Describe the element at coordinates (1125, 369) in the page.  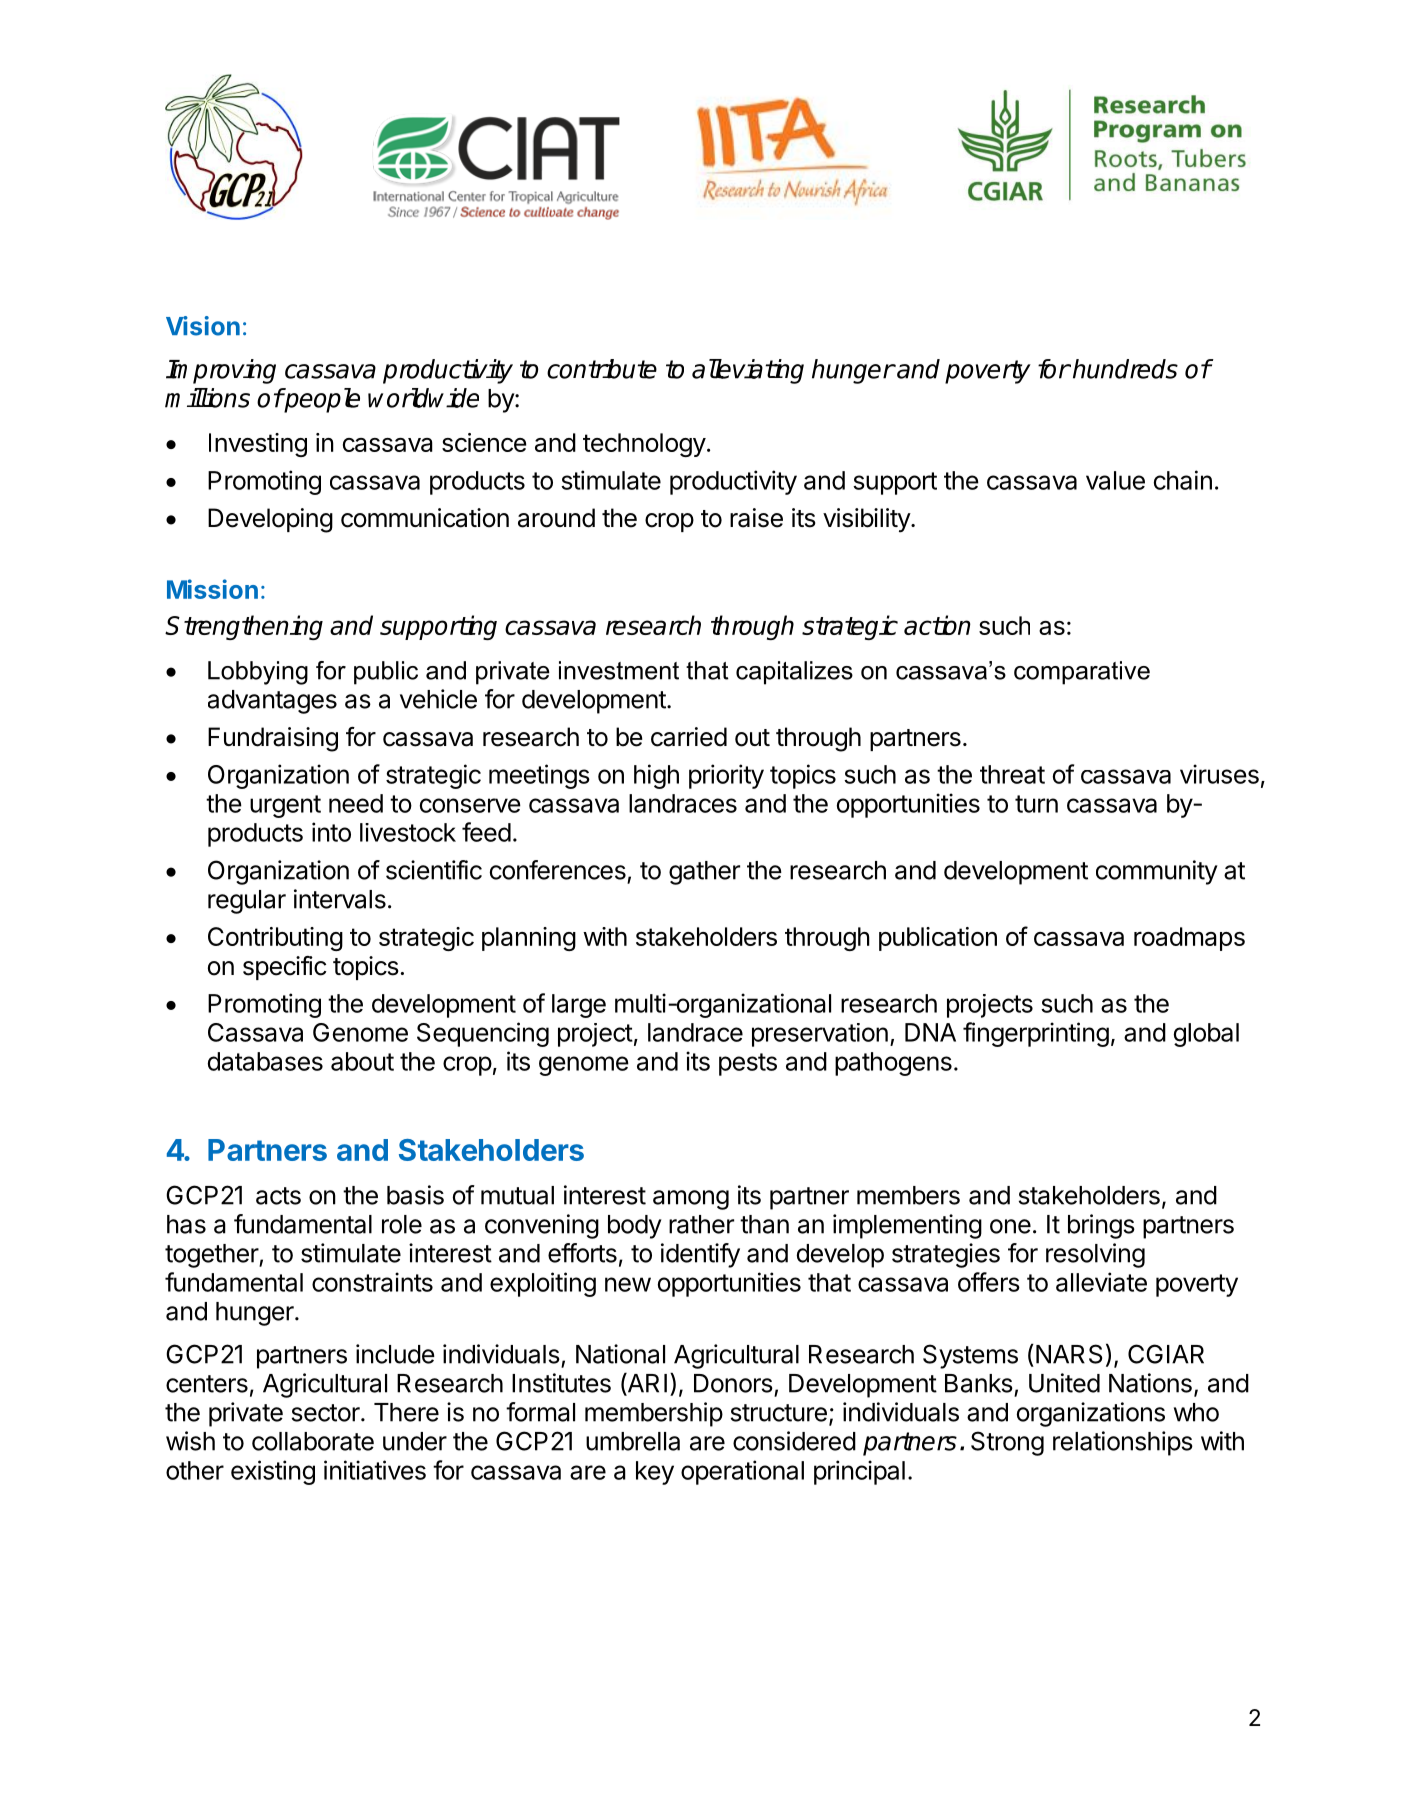
I see `hundreds` at that location.
